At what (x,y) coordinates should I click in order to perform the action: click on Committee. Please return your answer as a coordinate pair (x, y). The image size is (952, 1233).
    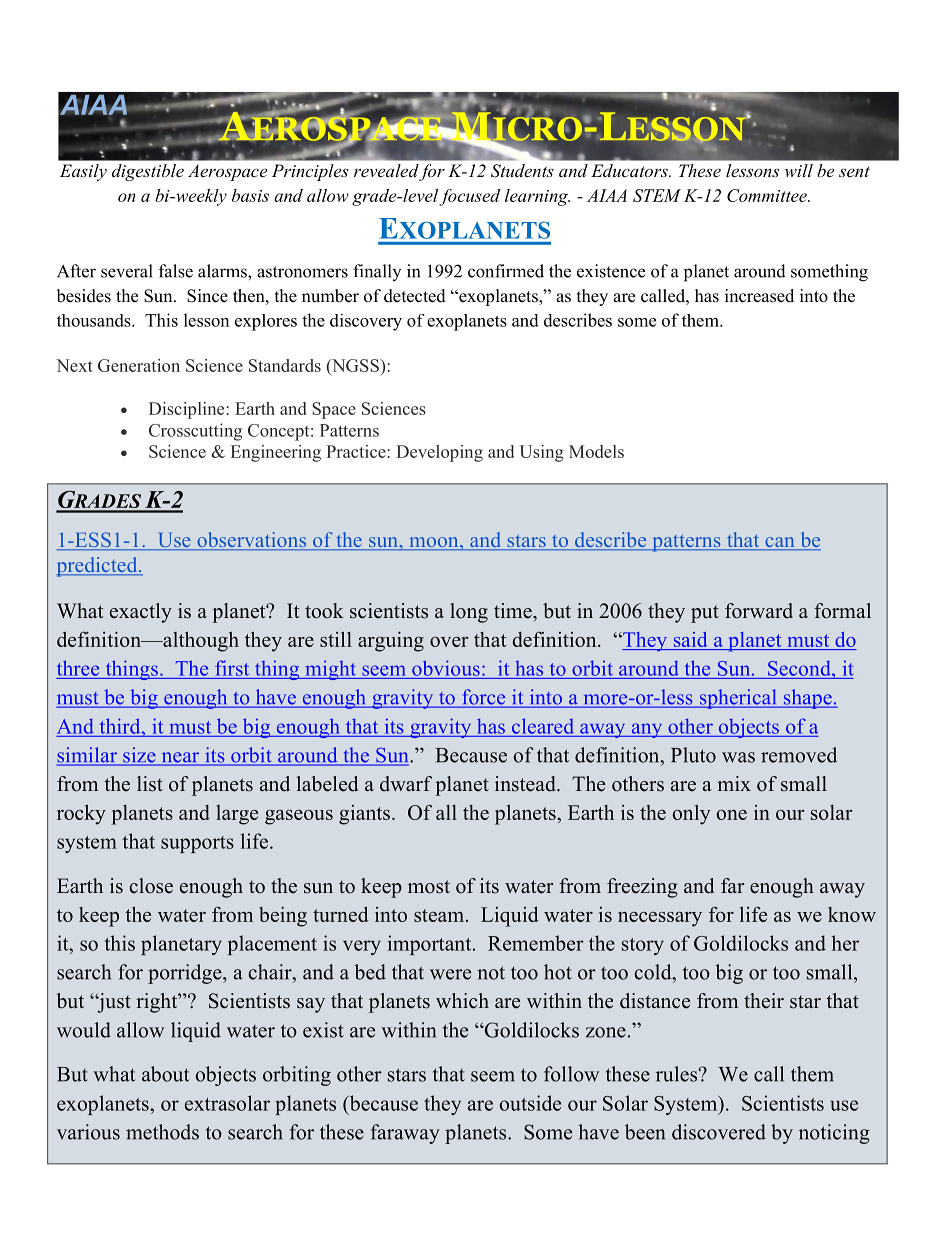
    Looking at the image, I should click on (768, 195).
